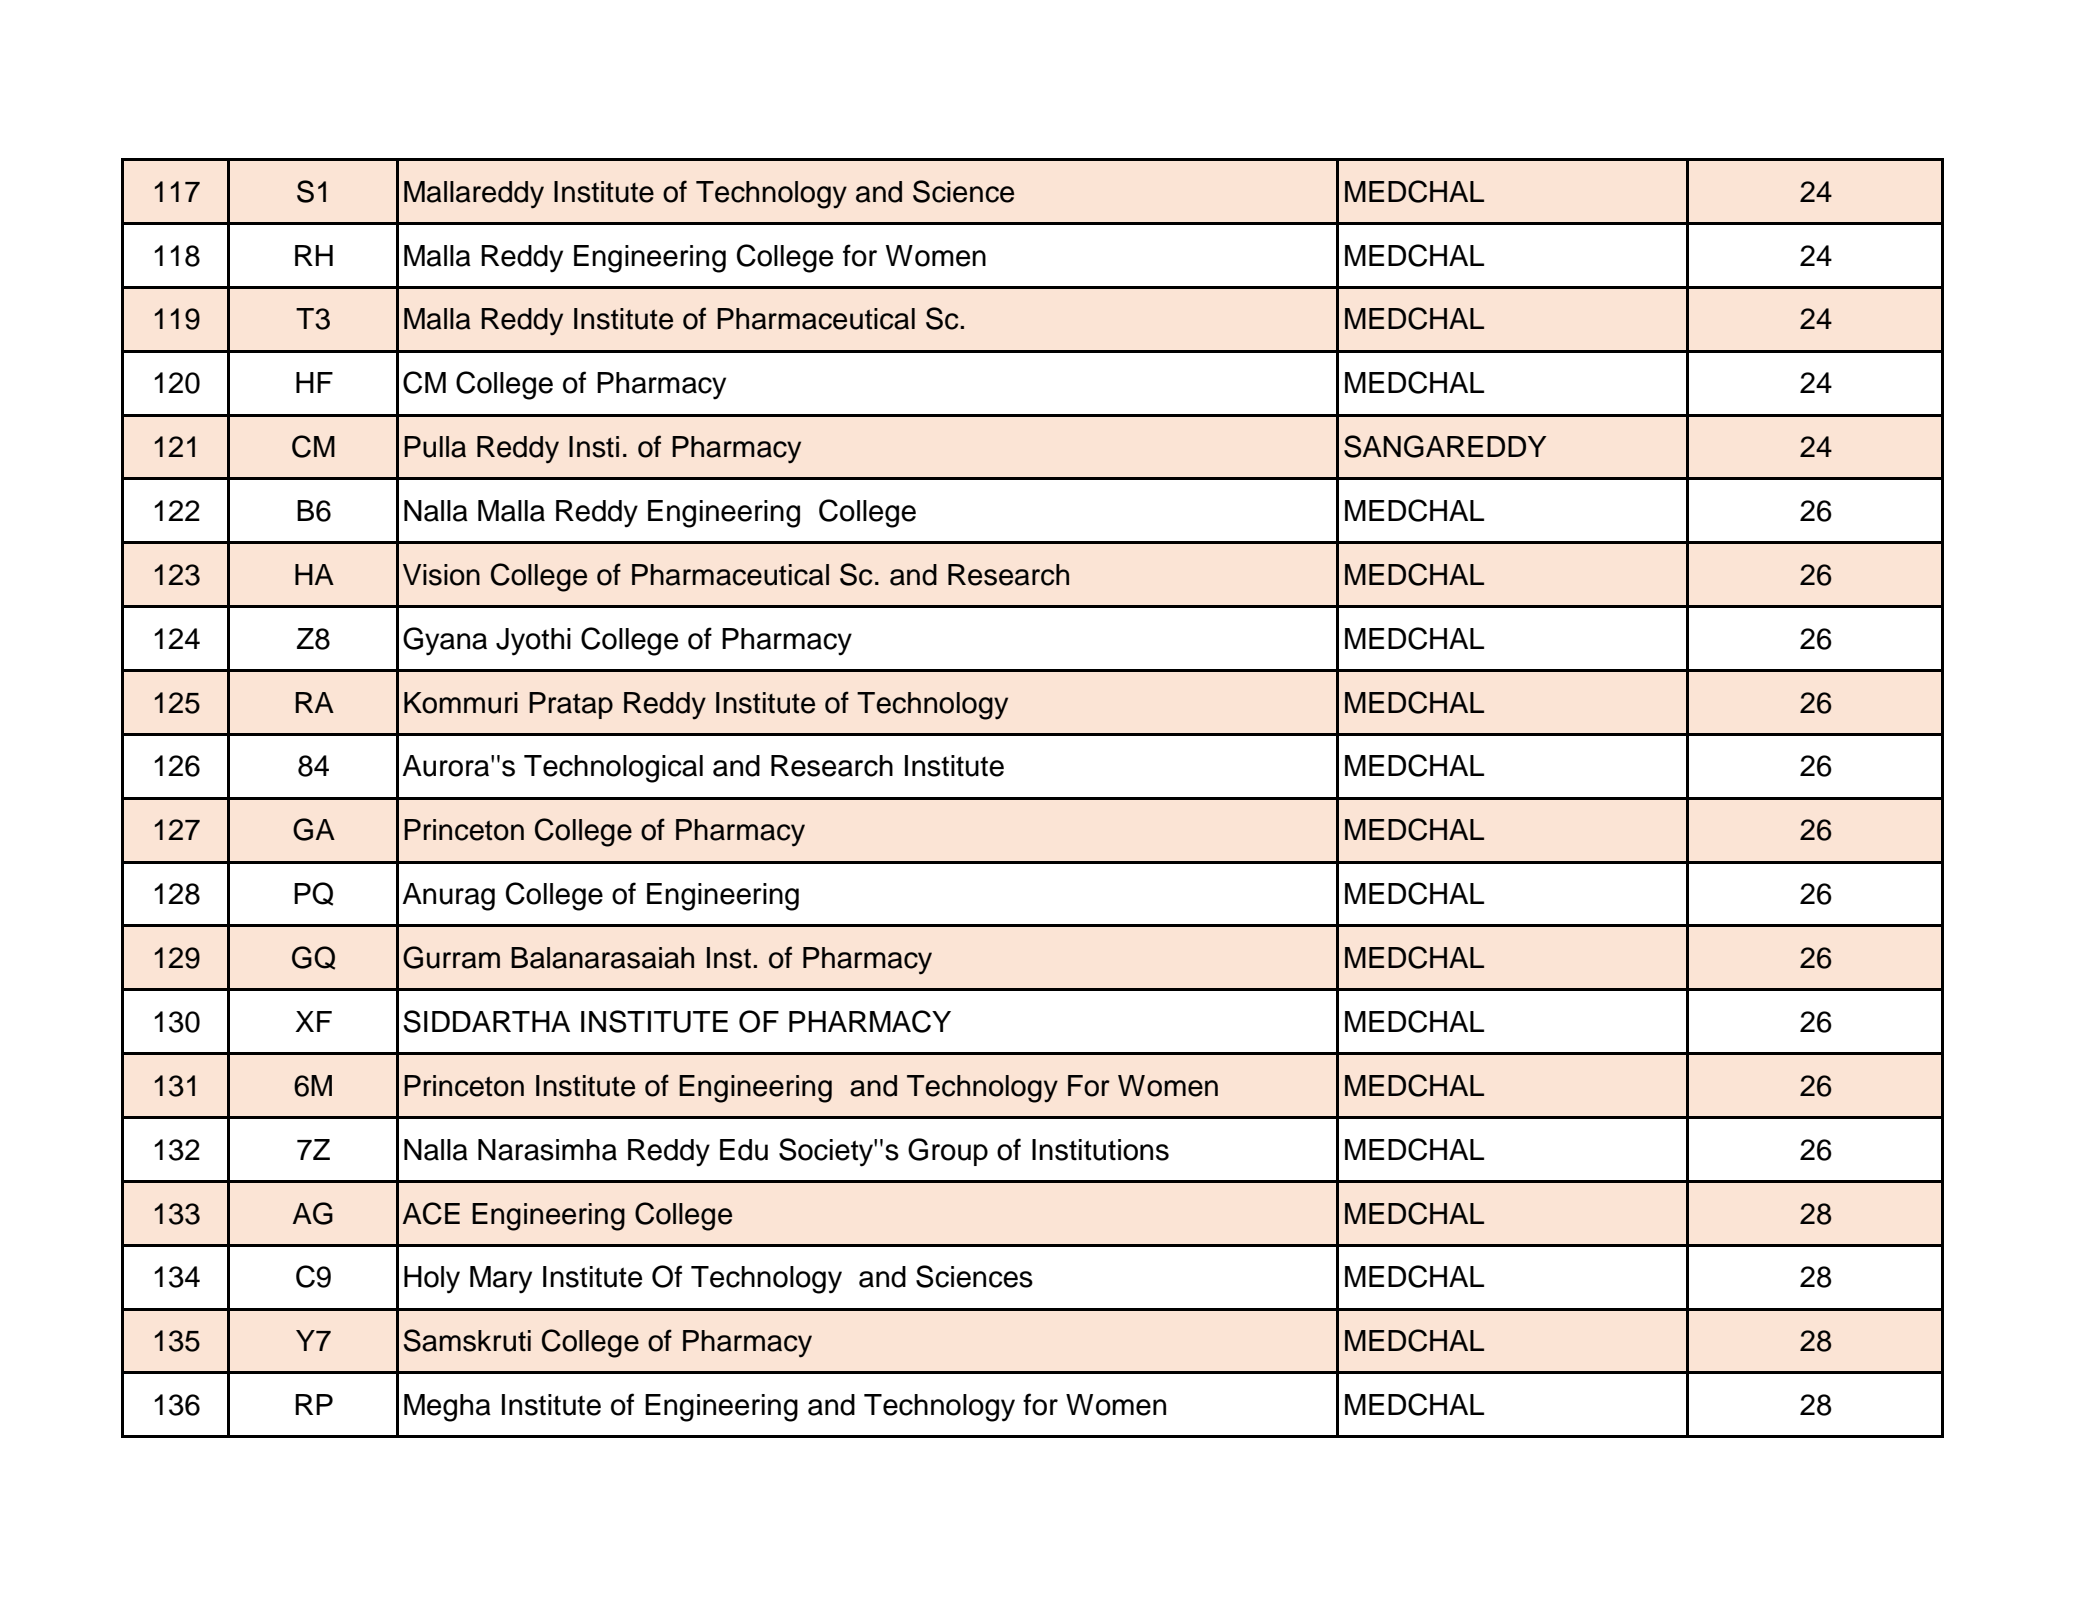 The height and width of the screenshot is (1620, 2096). I want to click on Technological, so click(613, 769).
